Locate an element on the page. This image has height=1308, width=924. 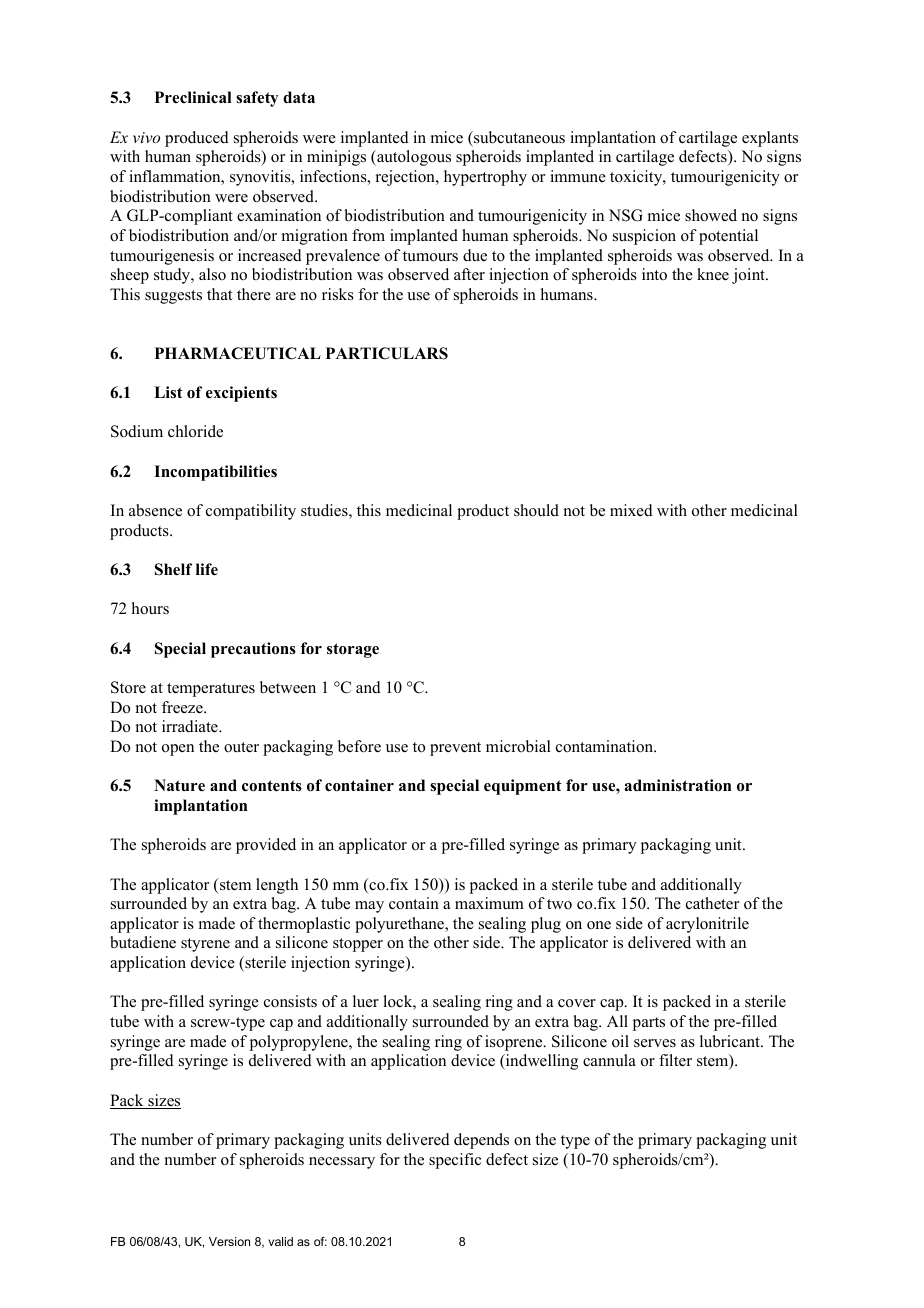
produced is located at coordinates (197, 139).
